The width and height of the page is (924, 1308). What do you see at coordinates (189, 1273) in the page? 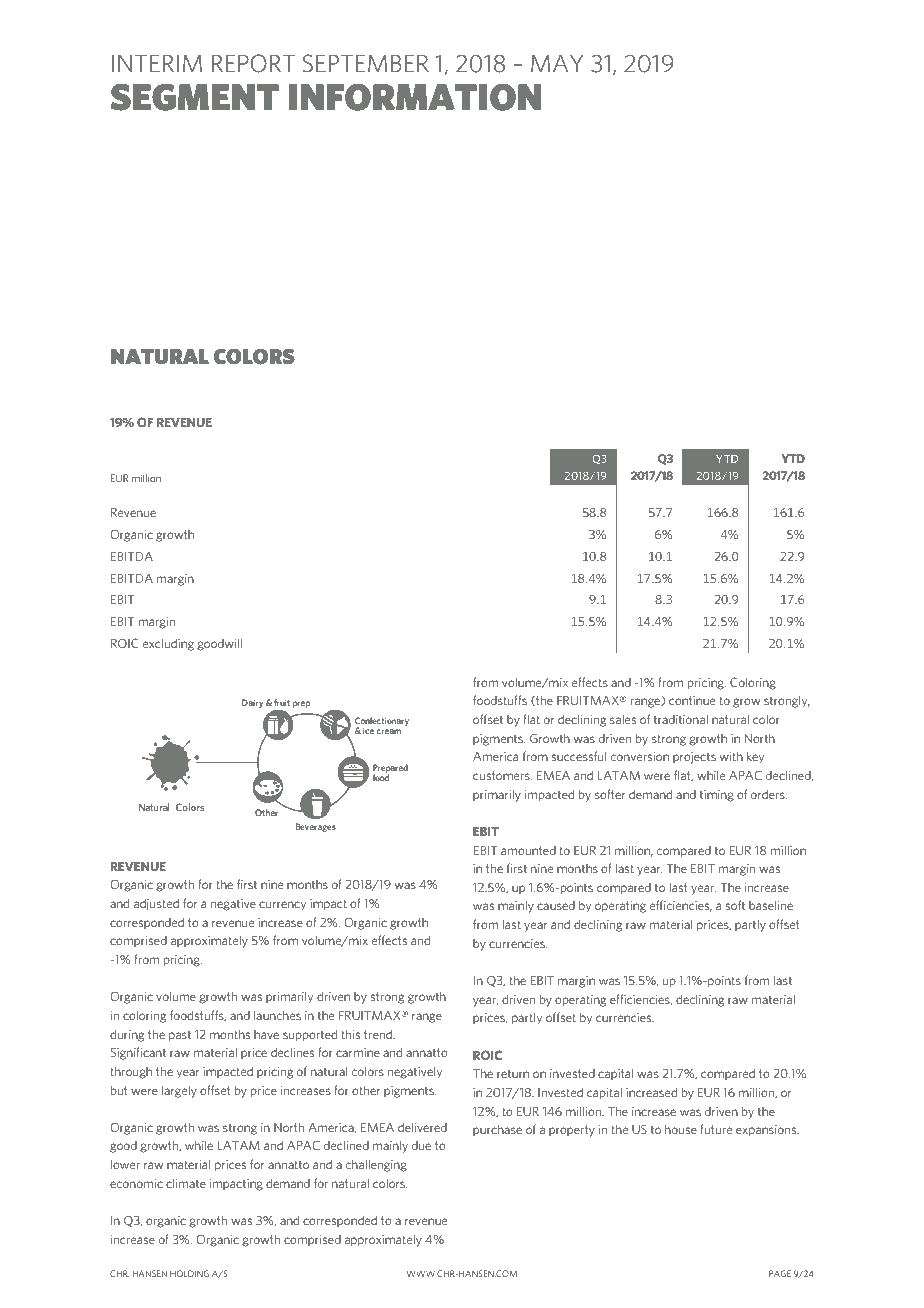
I see `HOLDING` at bounding box center [189, 1273].
